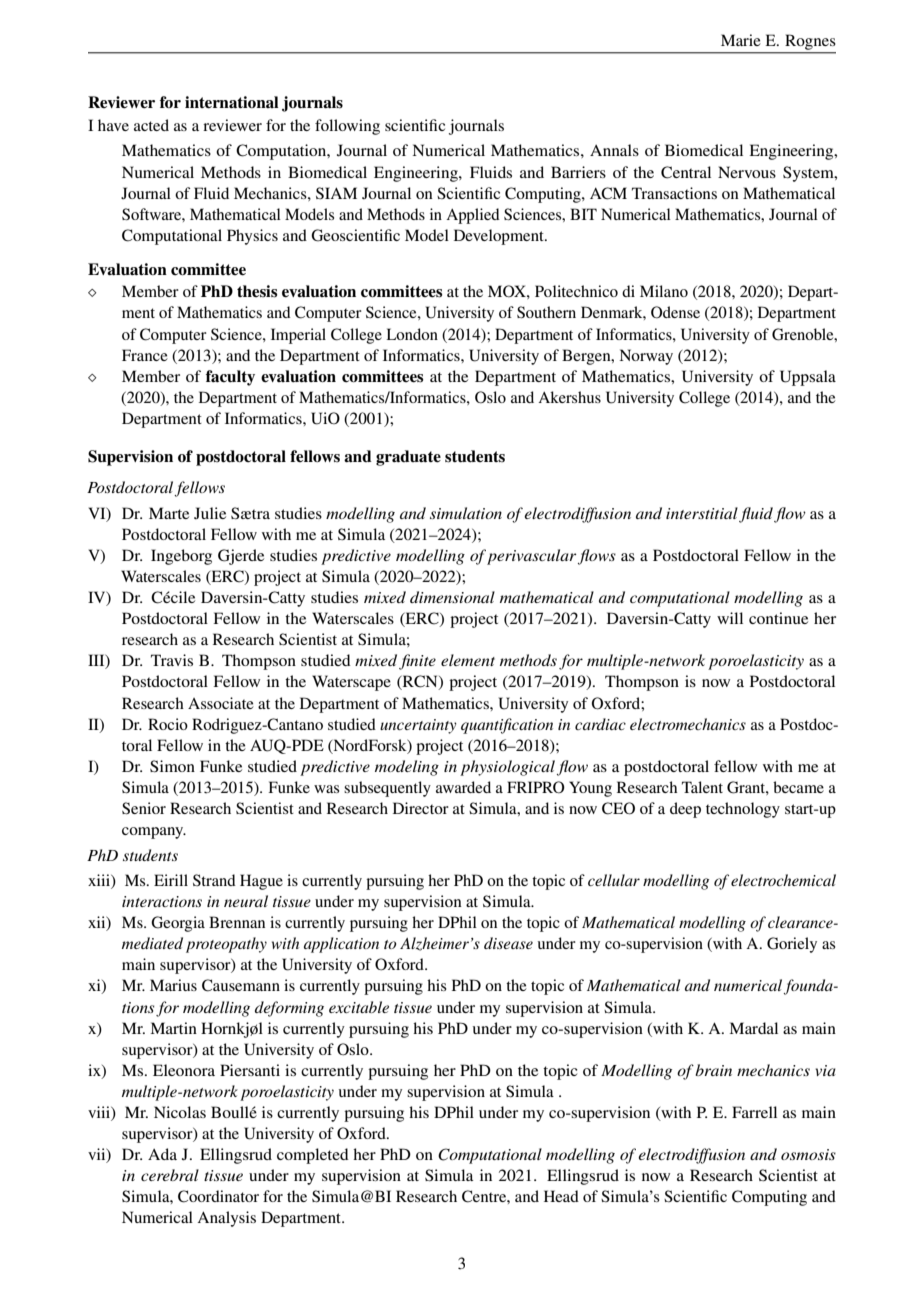 Image resolution: width=924 pixels, height=1308 pixels. I want to click on Coordinator, so click(218, 1196).
